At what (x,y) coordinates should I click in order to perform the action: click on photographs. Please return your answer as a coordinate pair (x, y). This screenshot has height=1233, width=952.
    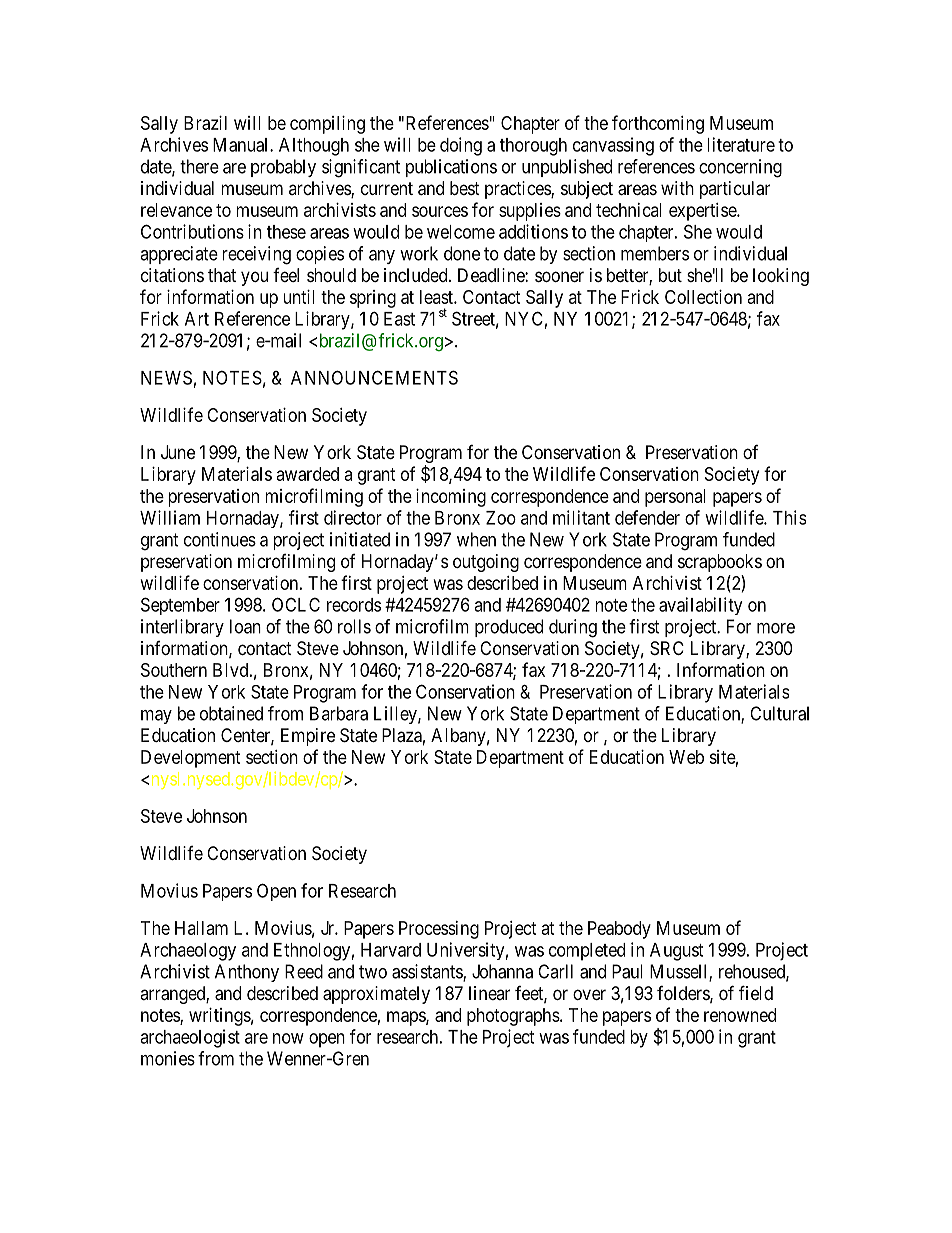
    Looking at the image, I should click on (513, 1017).
